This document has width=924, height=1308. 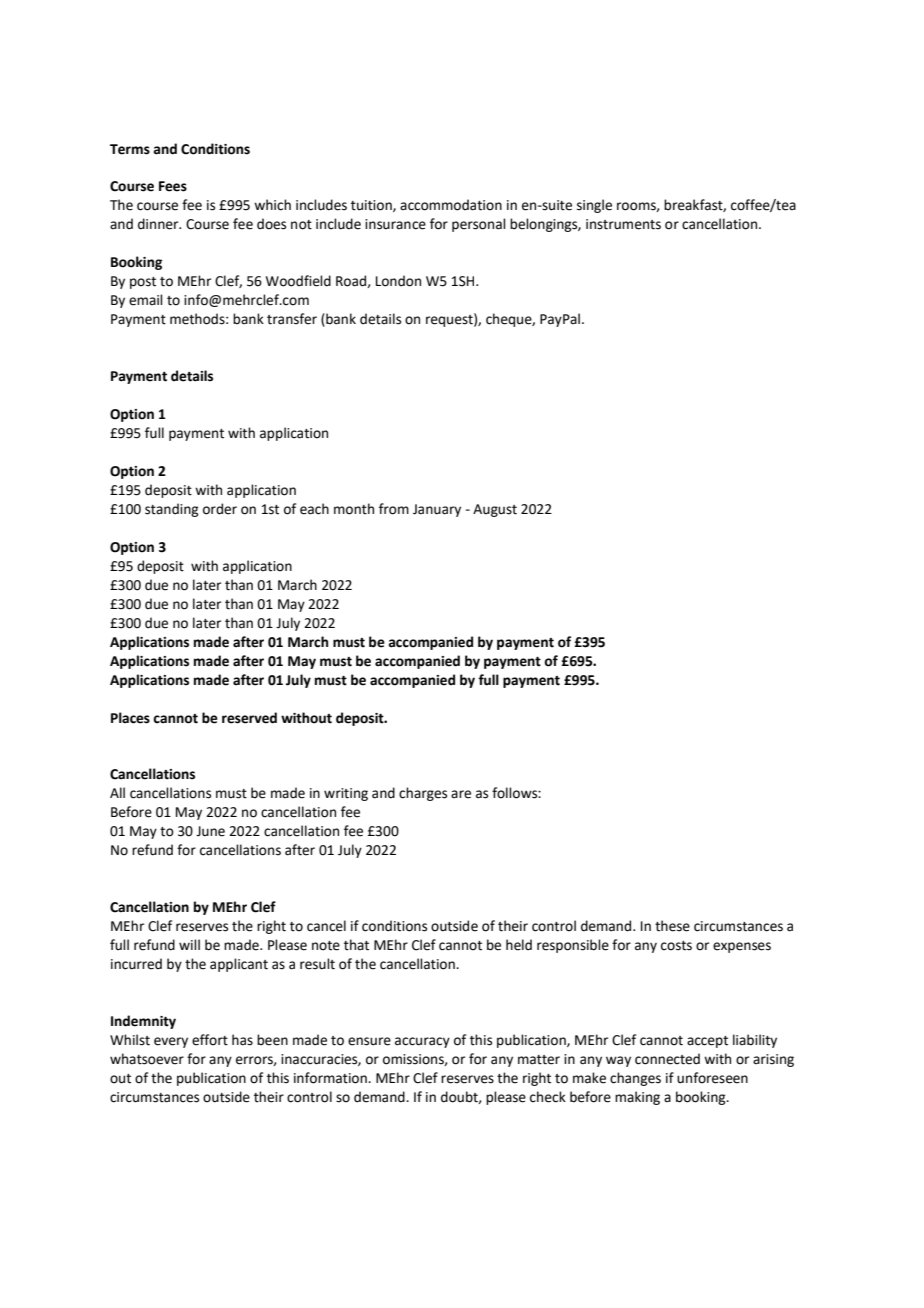 I want to click on accommodation, so click(x=451, y=205).
